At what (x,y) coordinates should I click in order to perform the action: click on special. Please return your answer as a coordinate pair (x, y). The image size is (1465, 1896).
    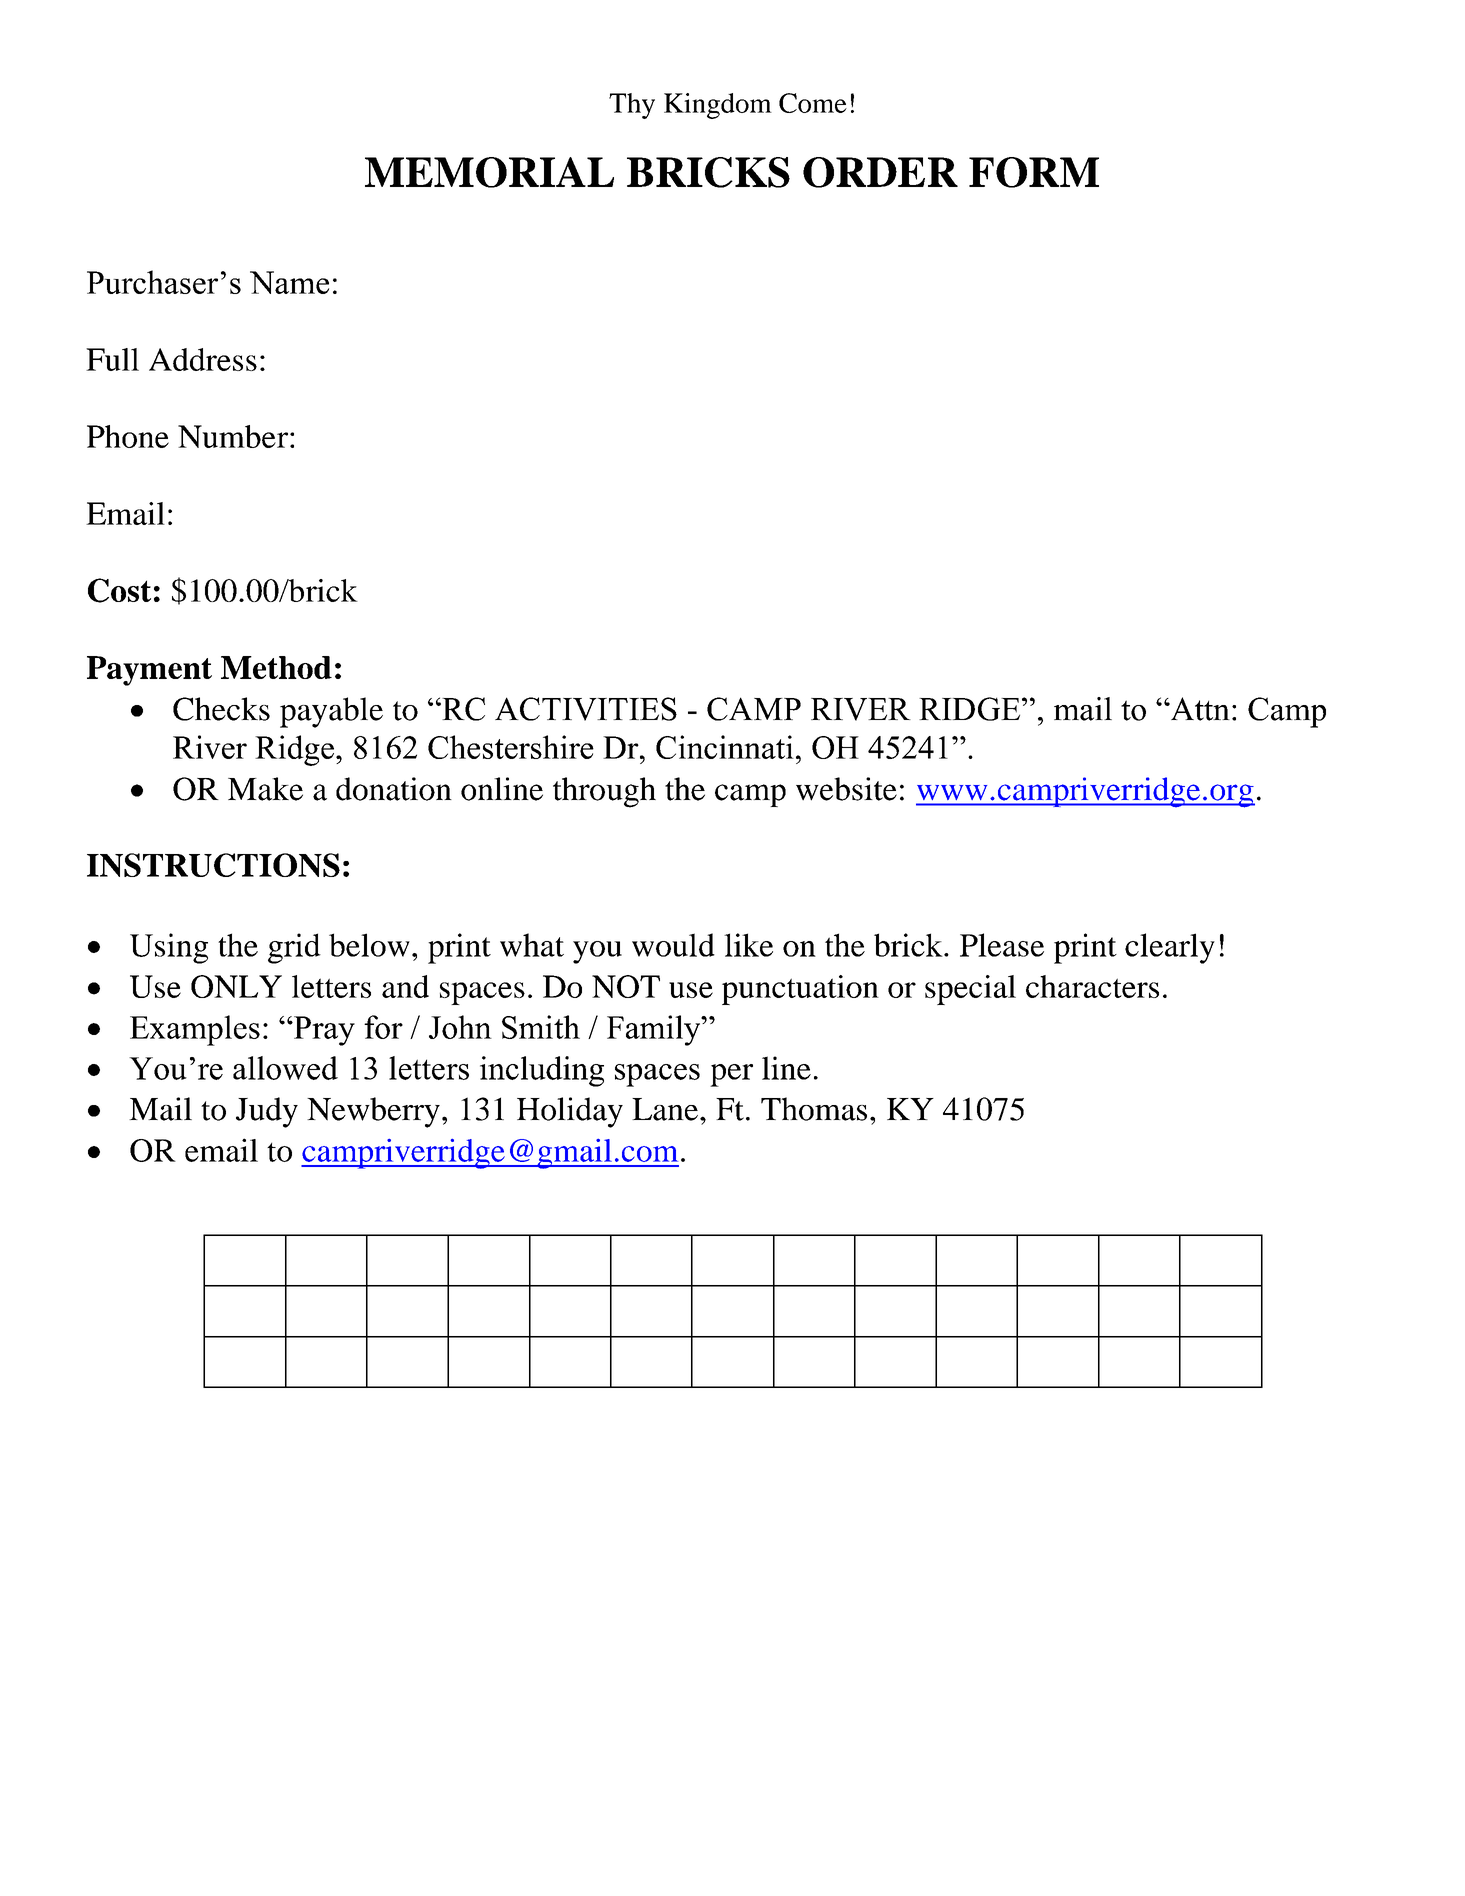
    Looking at the image, I should click on (970, 990).
